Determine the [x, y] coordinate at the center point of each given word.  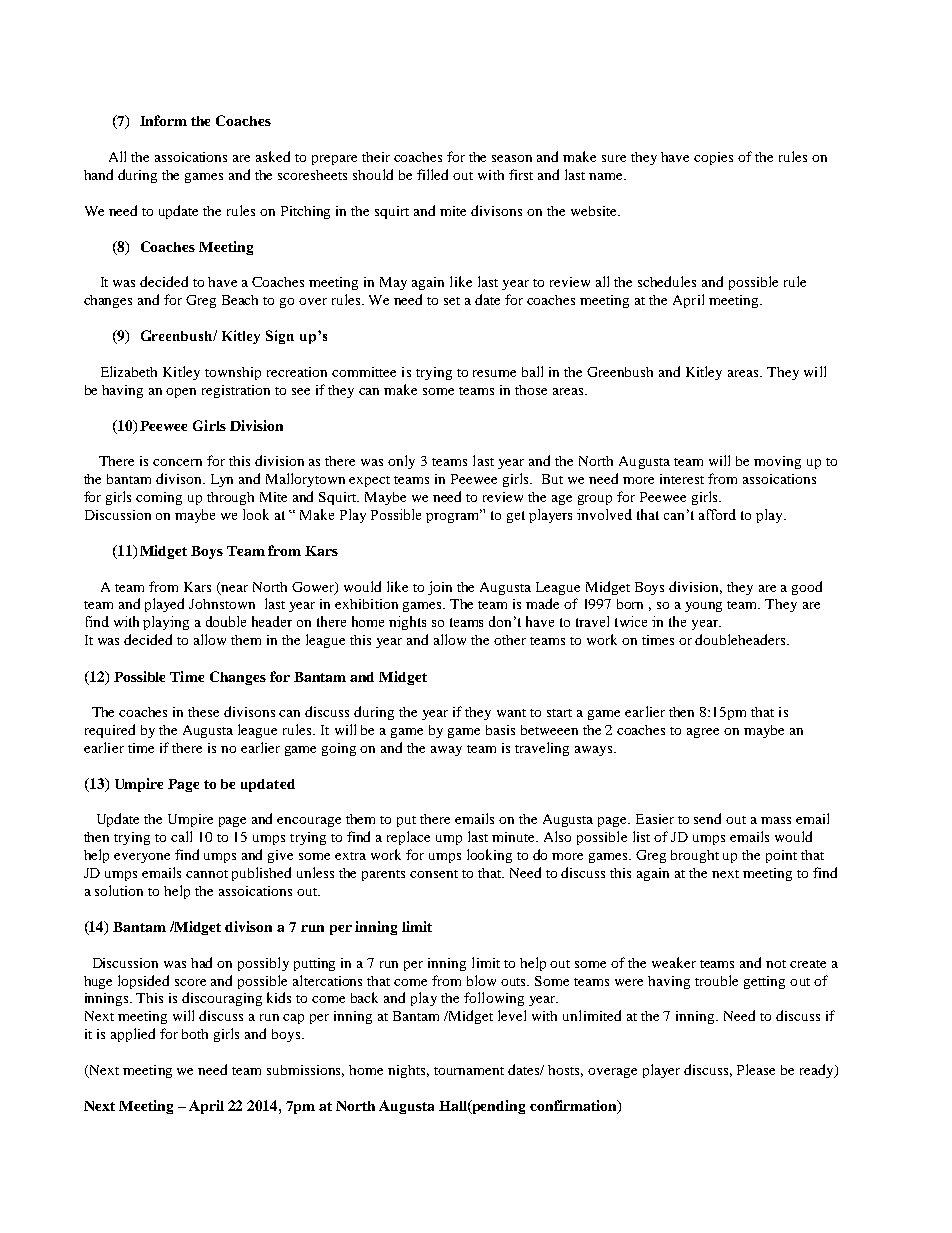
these [203, 712]
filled [432, 174]
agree [703, 733]
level [512, 1015]
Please [756, 1069]
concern [177, 462]
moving [777, 462]
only [401, 462]
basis [500, 730]
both [195, 1034]
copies [713, 158]
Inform [163, 120]
